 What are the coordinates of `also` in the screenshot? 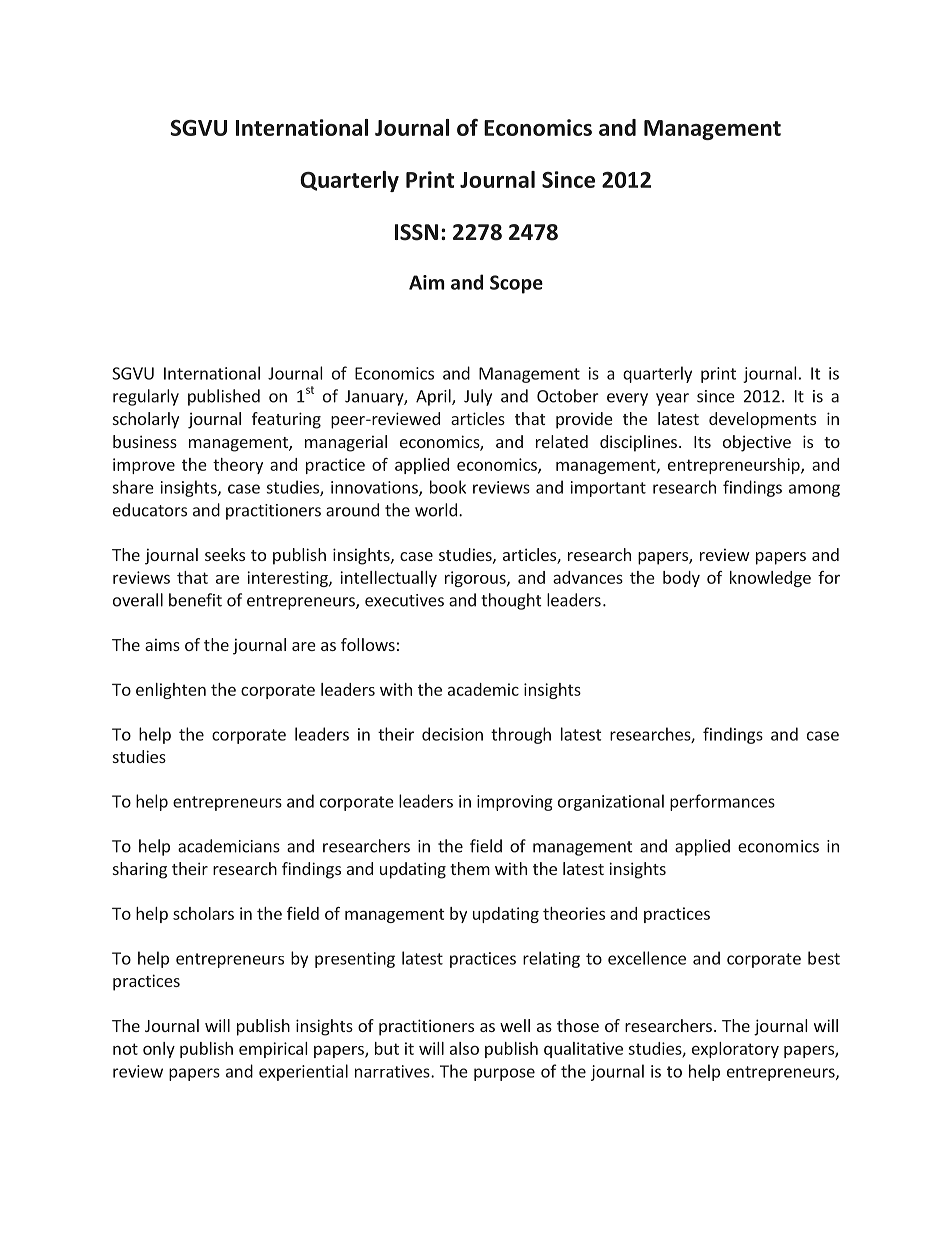 It's located at (464, 1048).
